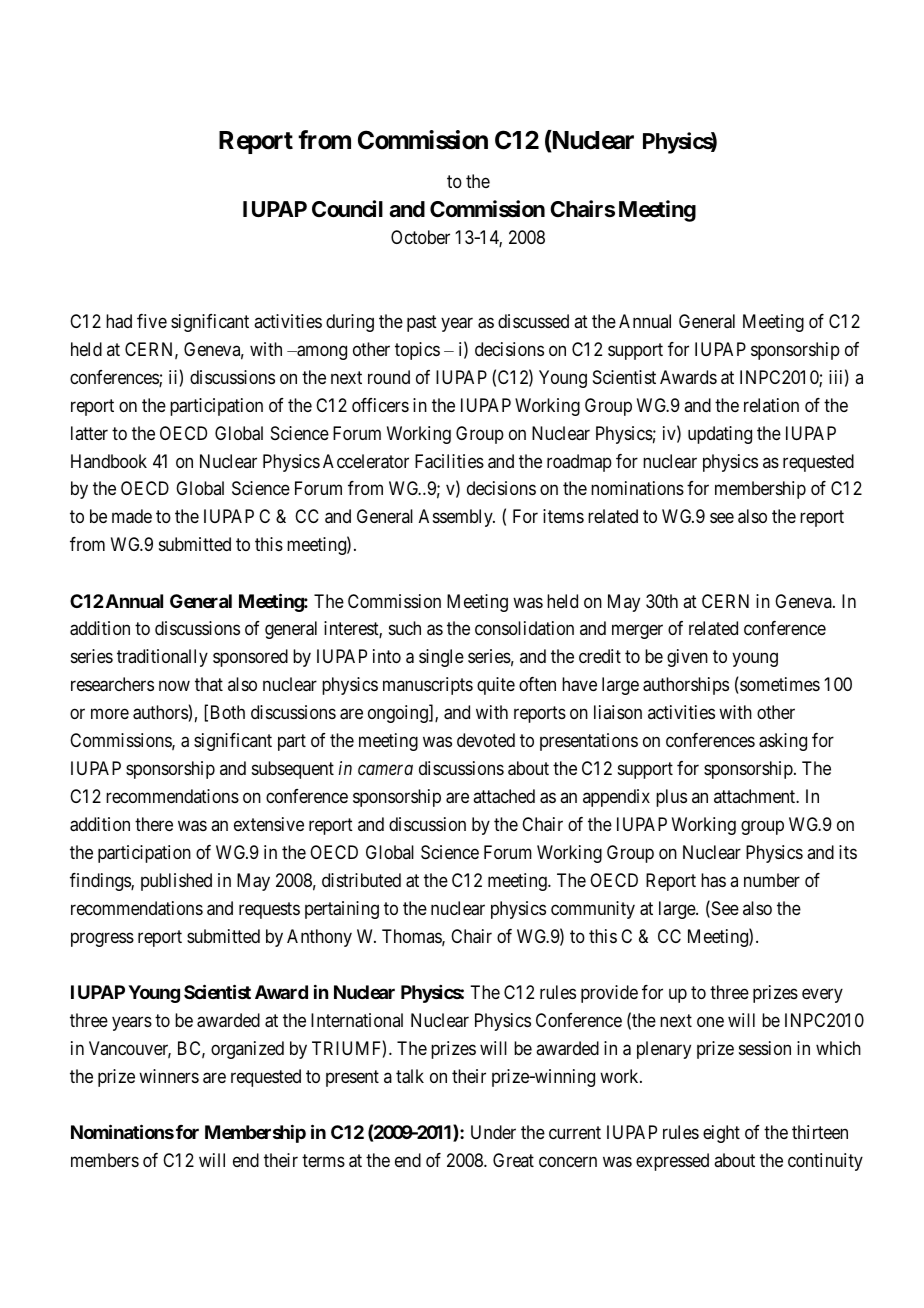  I want to click on attached, so click(504, 796).
